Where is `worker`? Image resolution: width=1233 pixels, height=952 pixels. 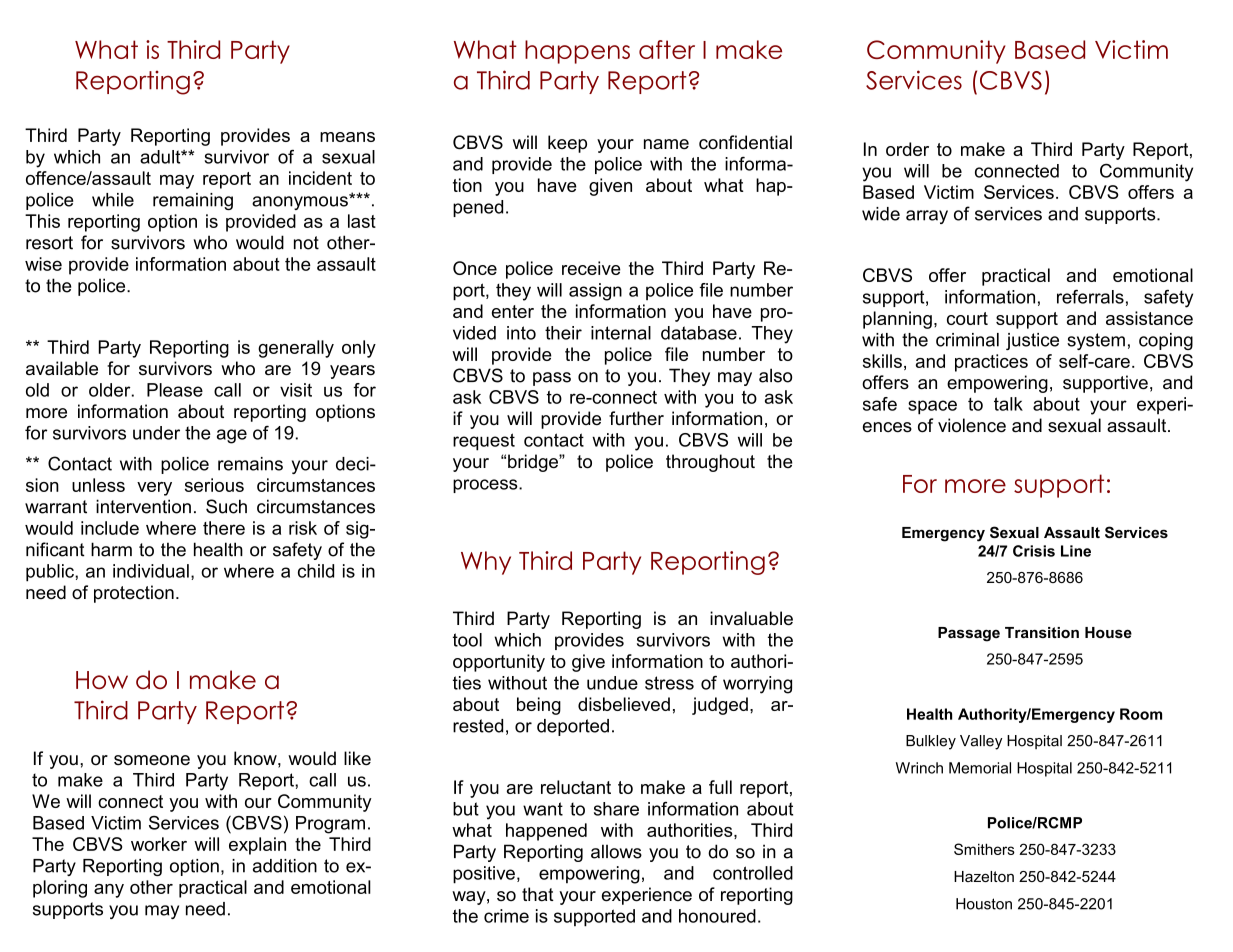 worker is located at coordinates (159, 844).
